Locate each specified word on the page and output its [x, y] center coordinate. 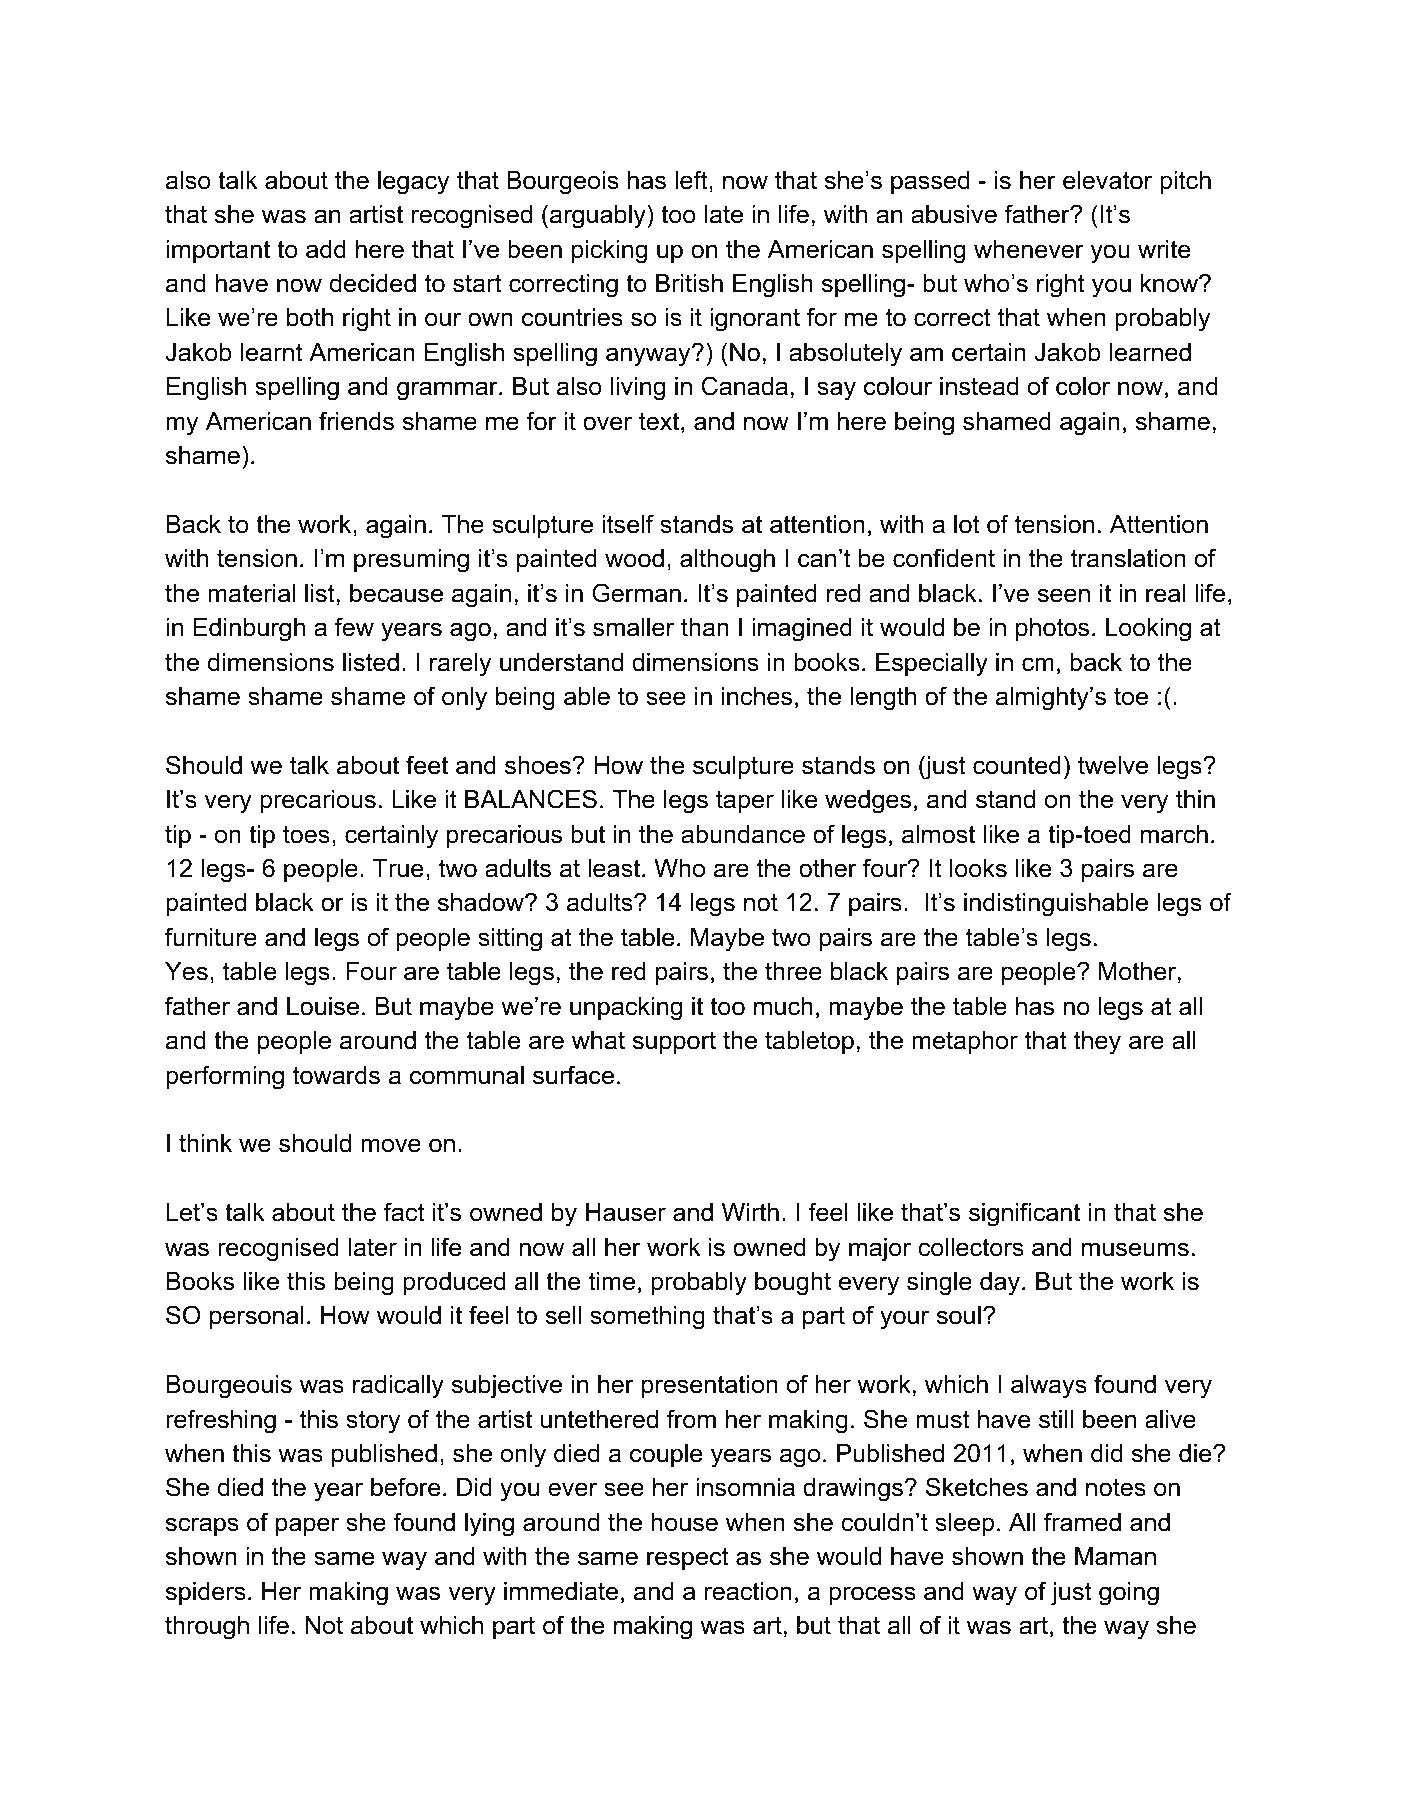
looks [978, 868]
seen [1064, 595]
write [1164, 249]
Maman [1115, 1556]
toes [306, 834]
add [326, 249]
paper [307, 1526]
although [727, 561]
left [692, 180]
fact [404, 1212]
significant [1024, 1214]
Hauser [626, 1212]
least [615, 868]
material [251, 593]
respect [688, 1558]
